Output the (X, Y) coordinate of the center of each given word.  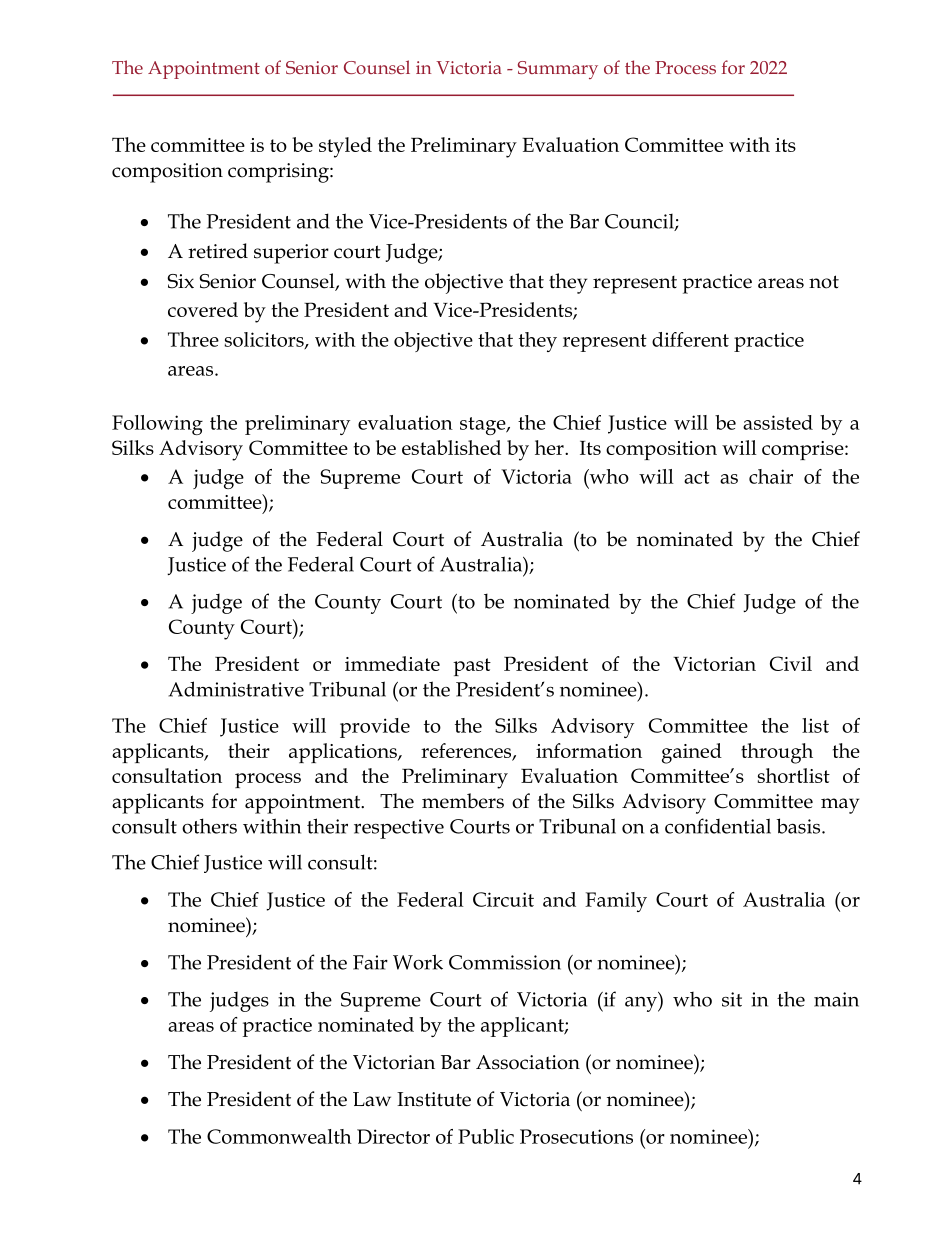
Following (157, 425)
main (836, 999)
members (463, 801)
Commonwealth (279, 1136)
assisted (778, 422)
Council (640, 222)
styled (345, 147)
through (777, 753)
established (451, 447)
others (209, 826)
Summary (558, 70)
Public (486, 1136)
